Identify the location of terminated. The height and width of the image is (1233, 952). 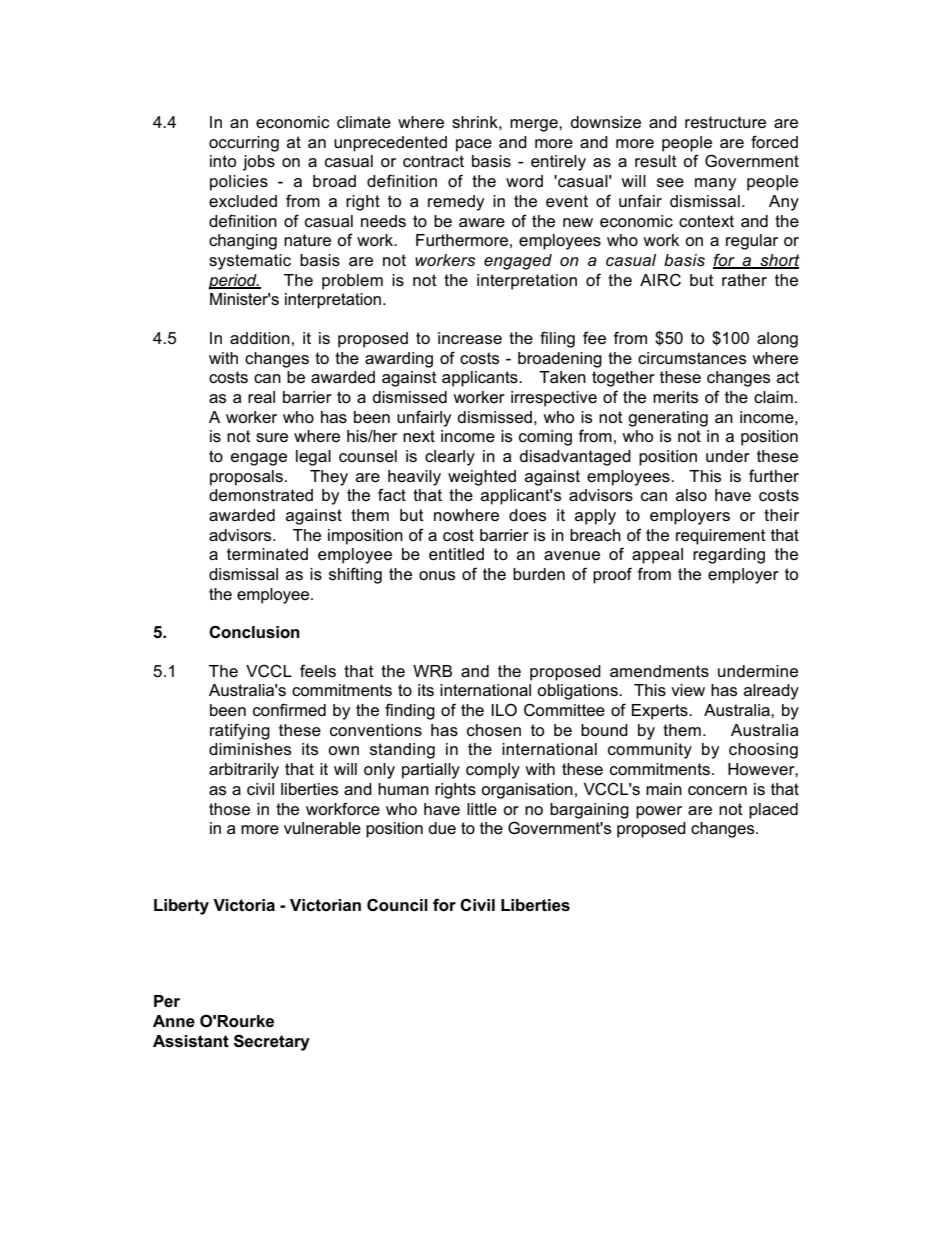
(267, 554).
